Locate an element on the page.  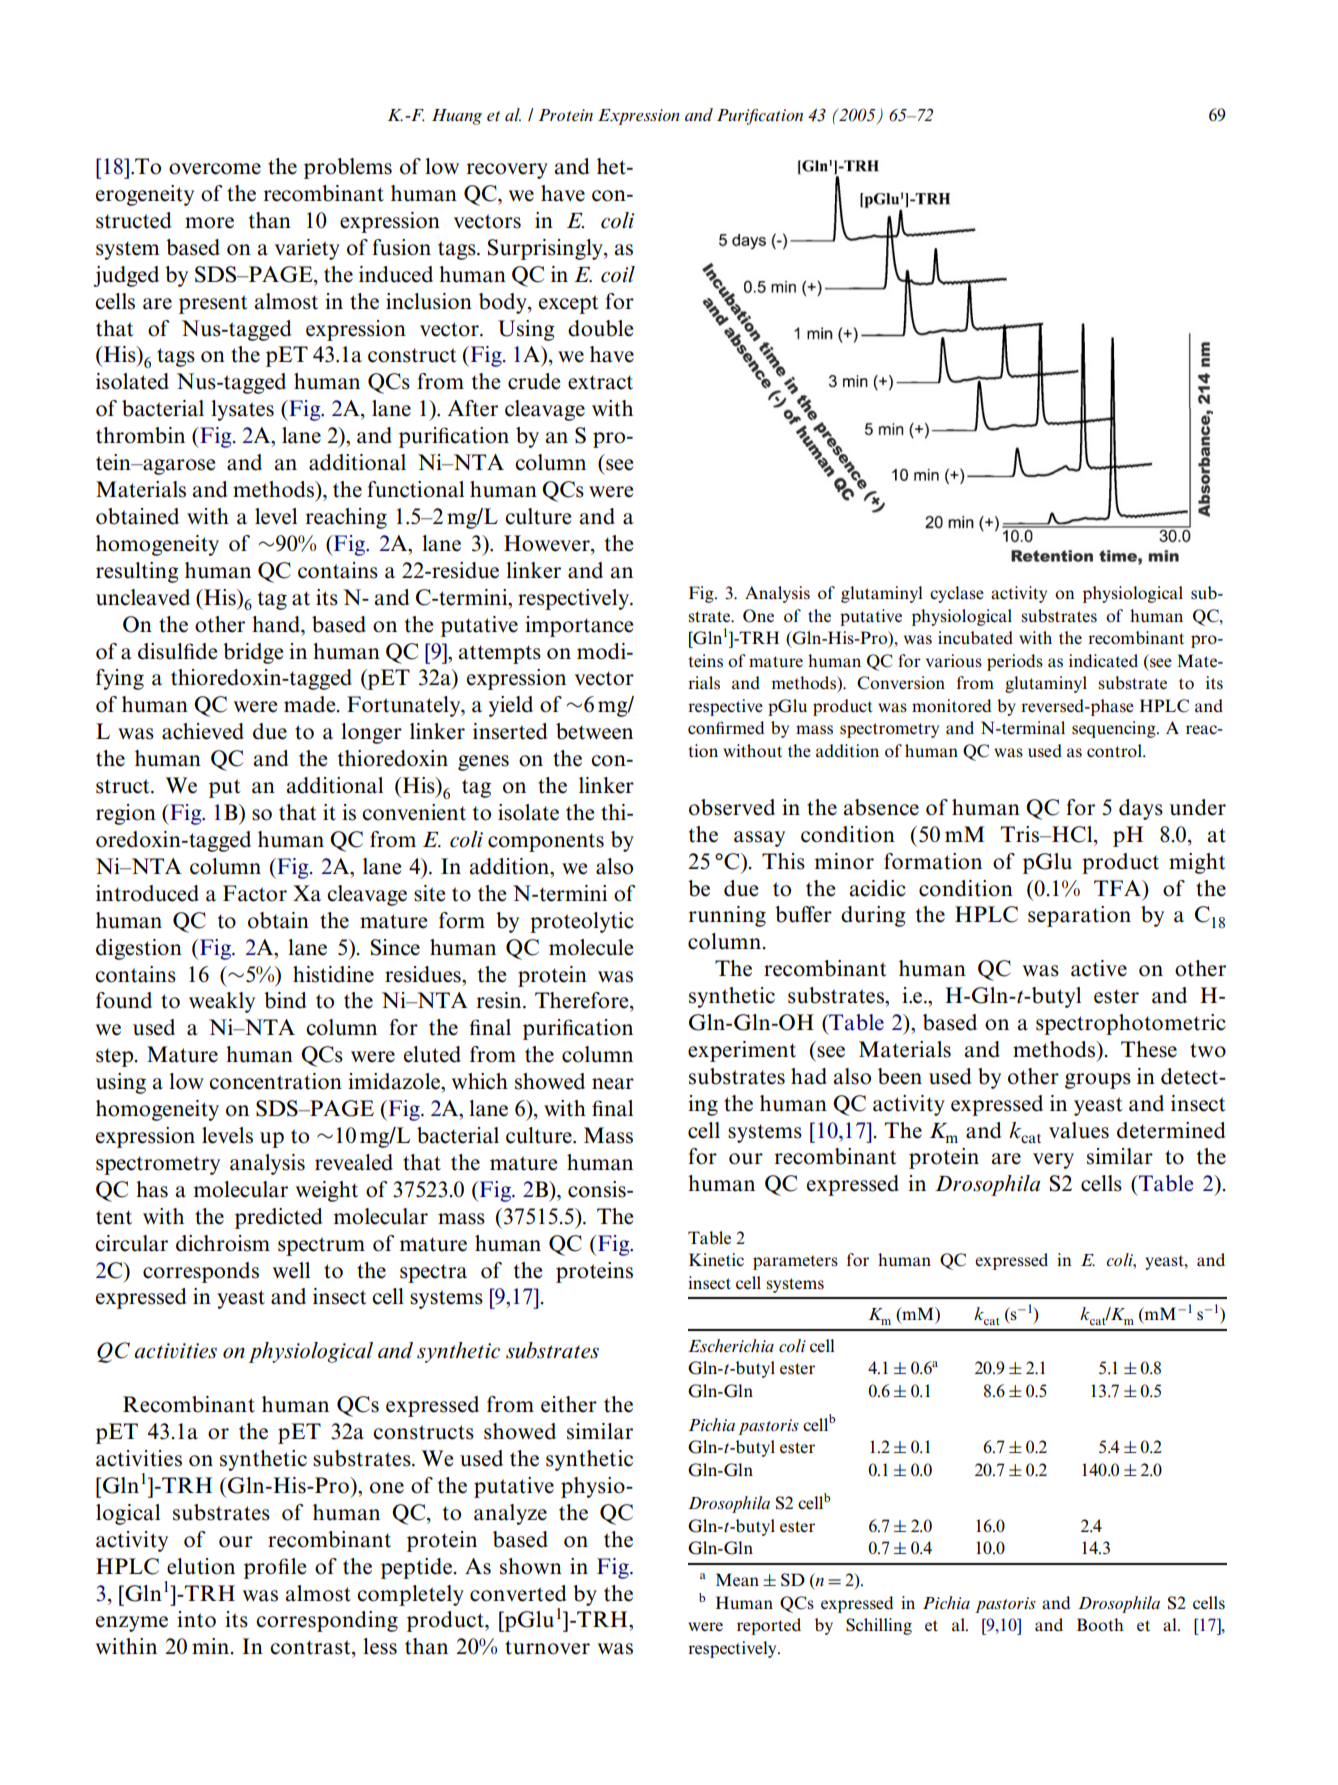
bridge is located at coordinates (253, 653).
